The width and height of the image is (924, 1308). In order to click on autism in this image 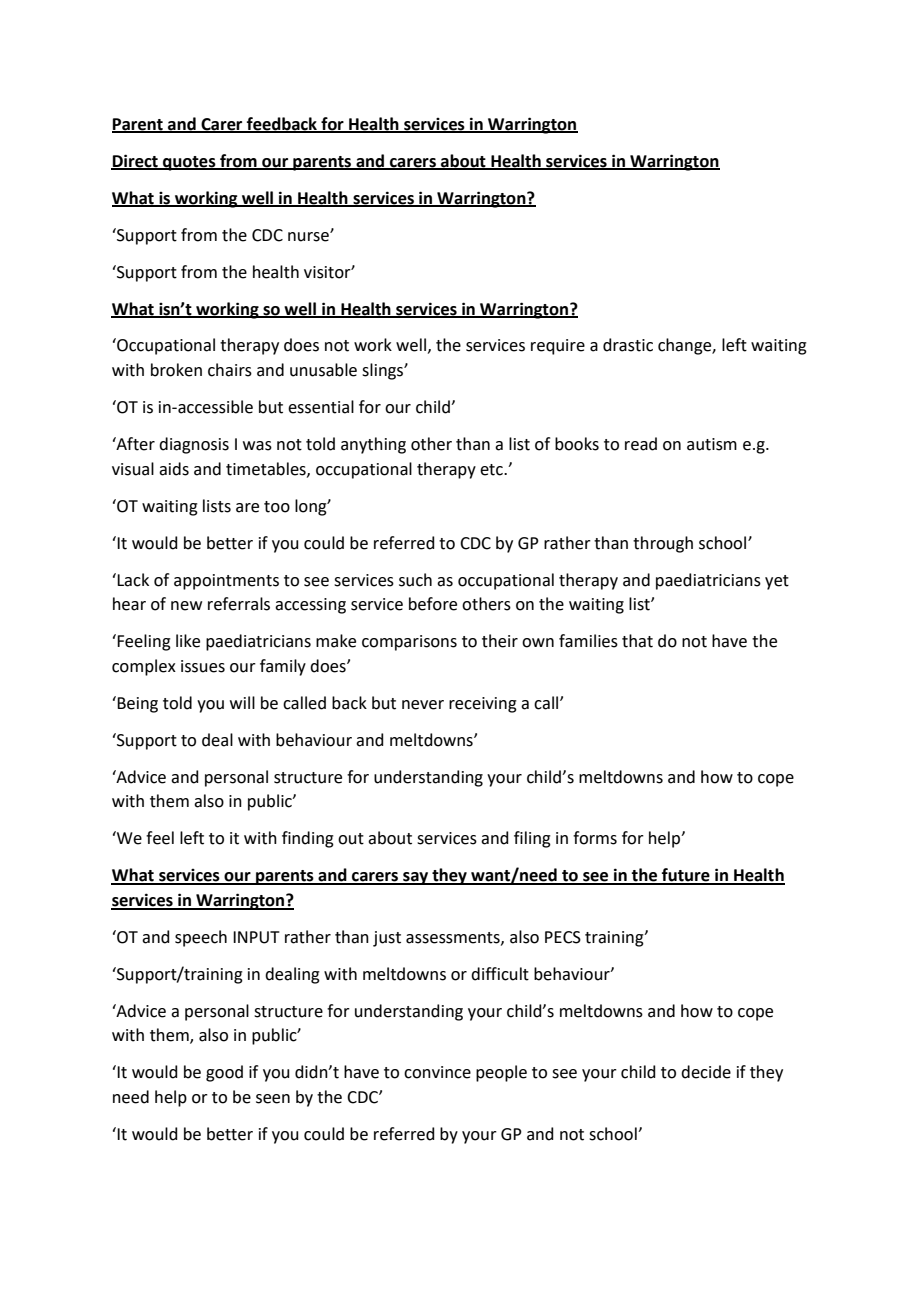, I will do `click(712, 444)`.
